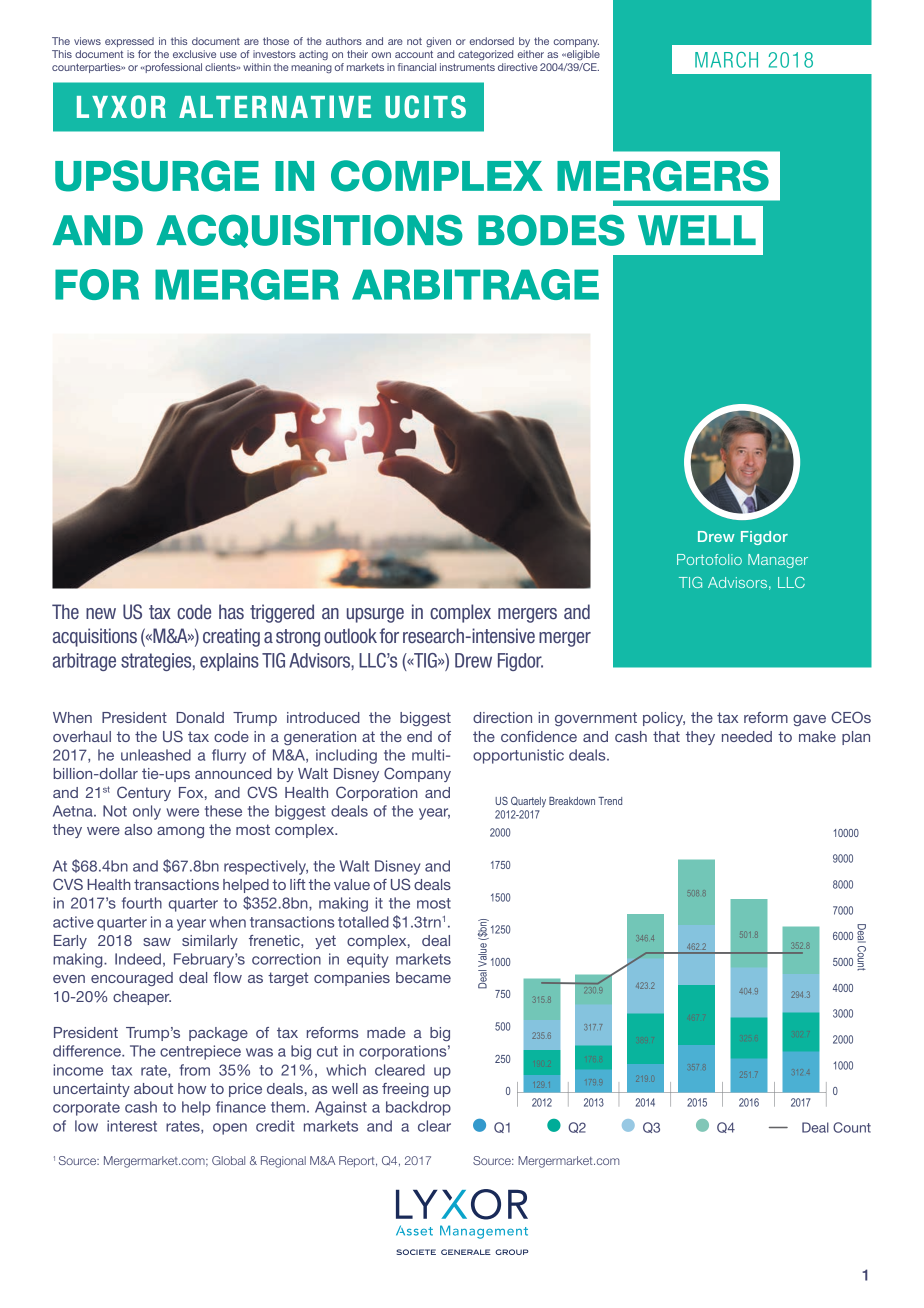 The height and width of the document is (1308, 924). Describe the element at coordinates (726, 60) in the document. I see `MARCH` at that location.
